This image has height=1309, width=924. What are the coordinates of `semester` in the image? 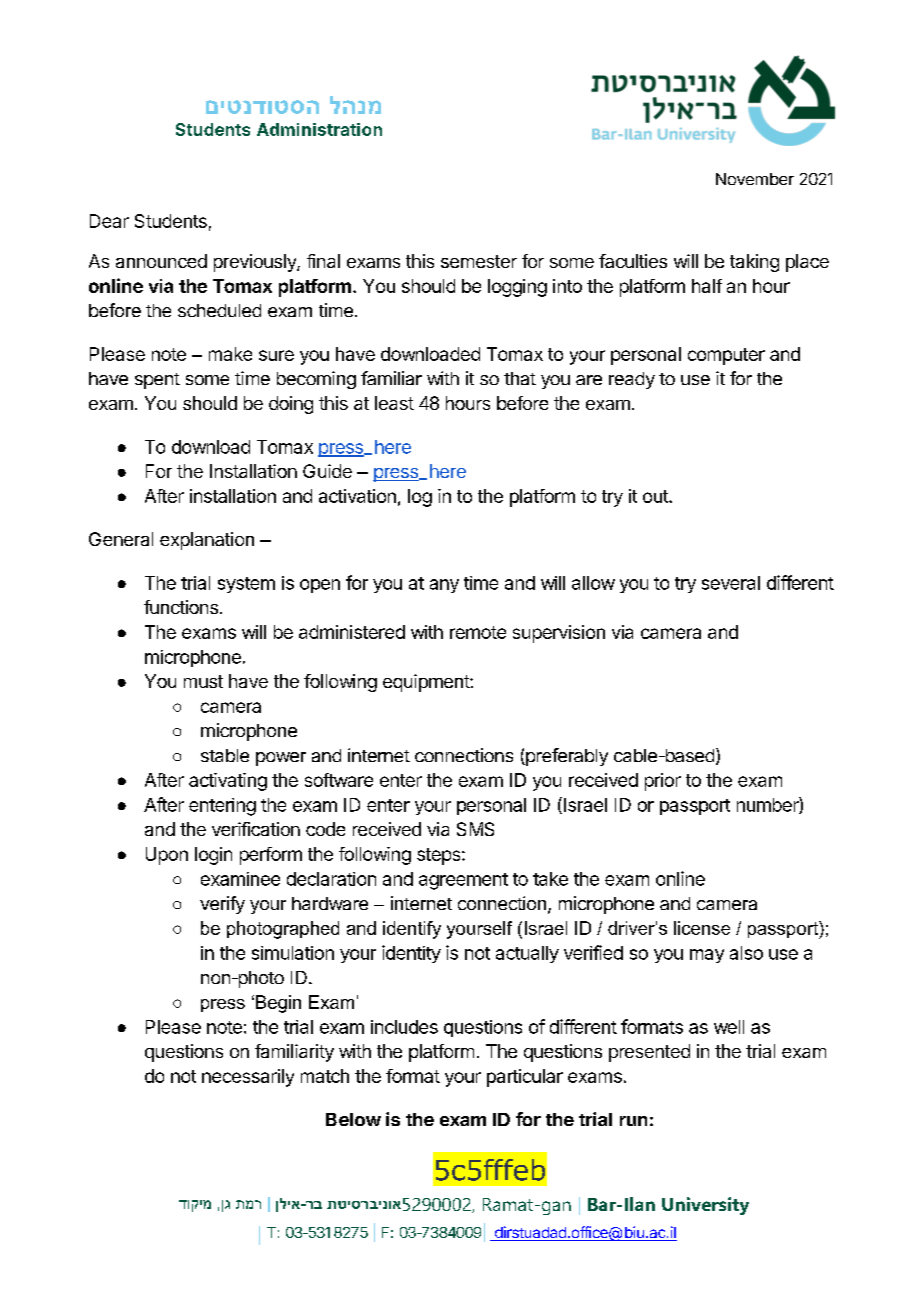 It's located at (479, 261).
